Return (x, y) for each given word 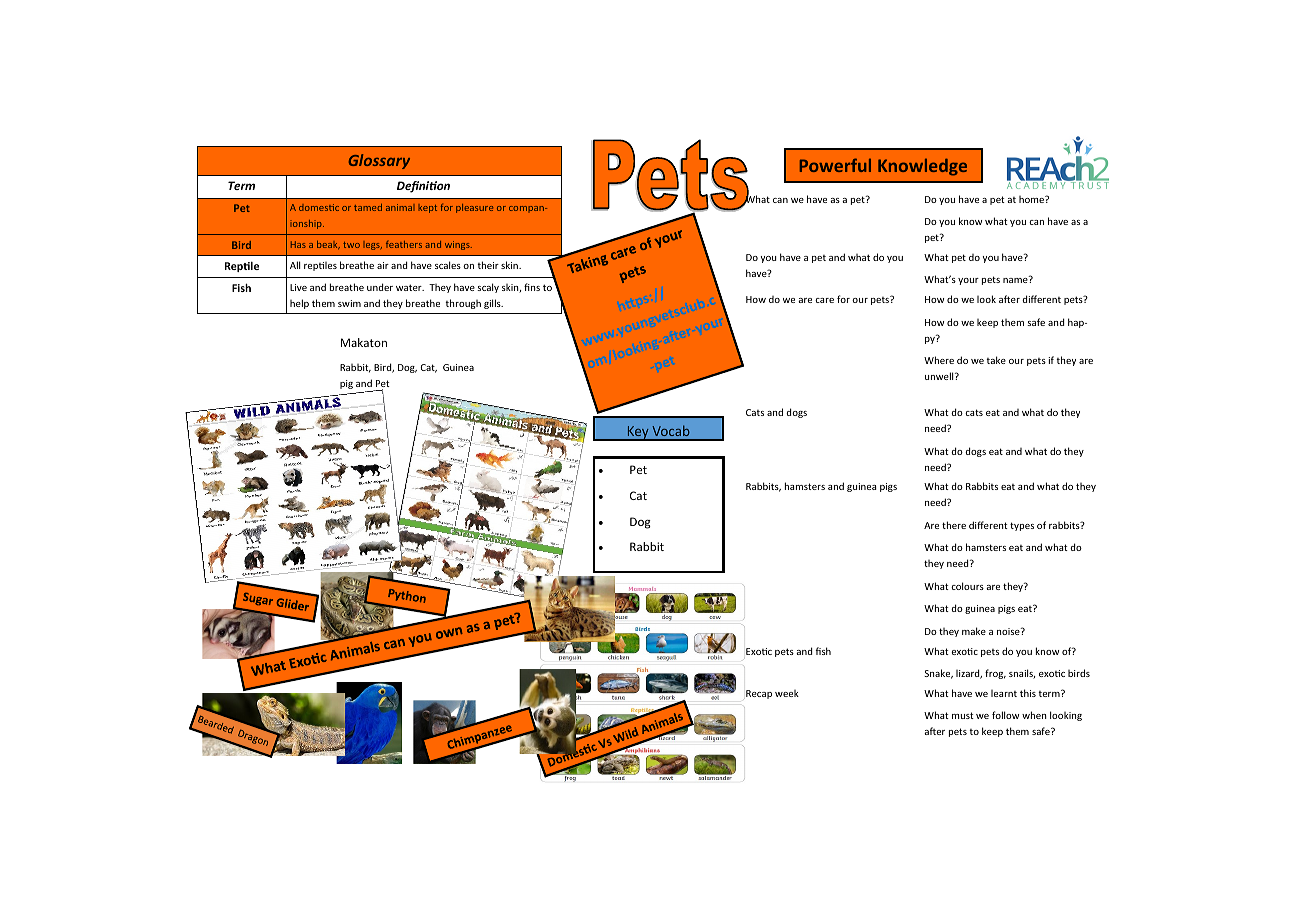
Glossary (379, 161)
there (954, 525)
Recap (759, 694)
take (996, 360)
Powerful (835, 165)
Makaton (364, 342)
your (968, 281)
